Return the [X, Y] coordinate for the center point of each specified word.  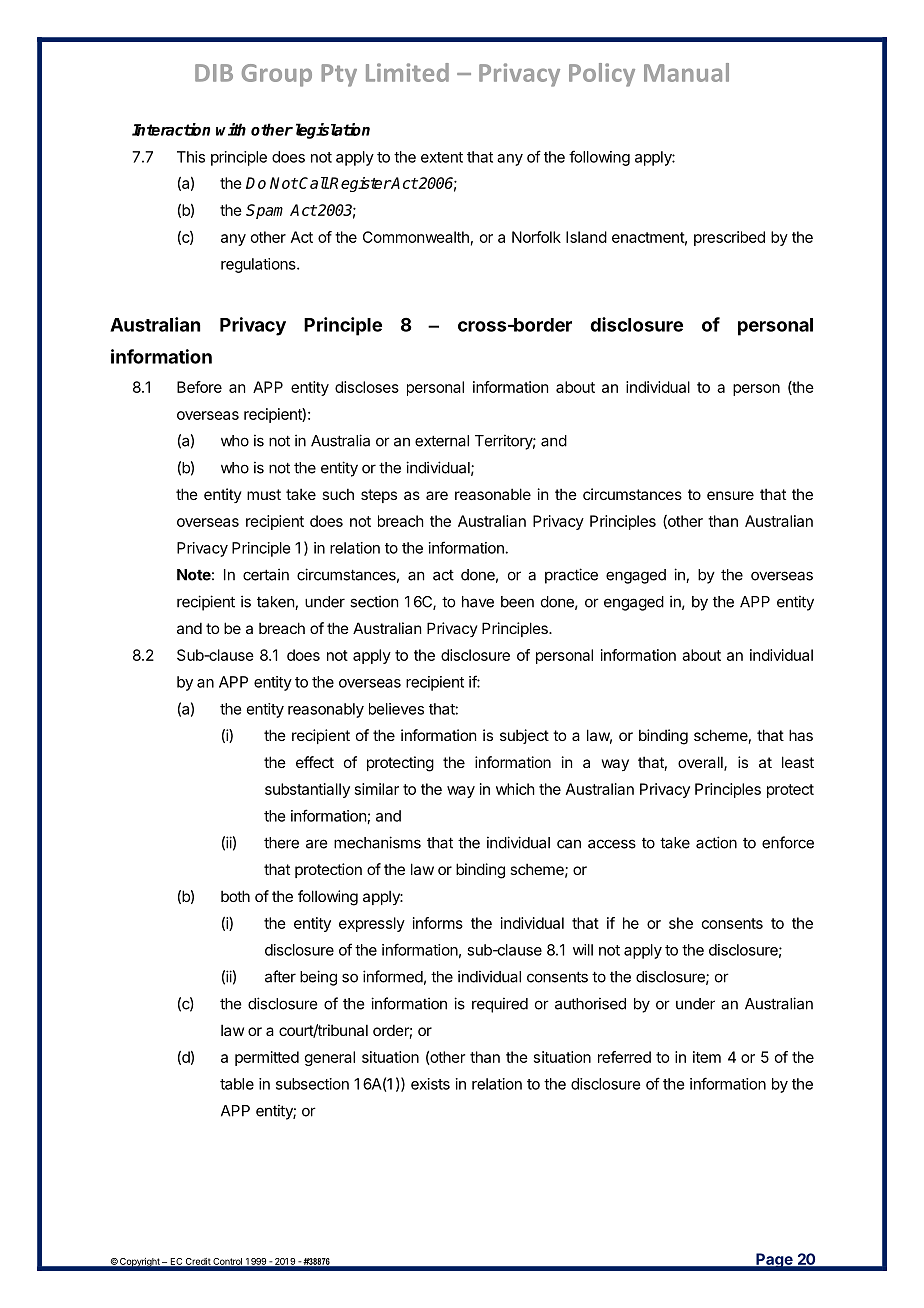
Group [277, 75]
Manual [686, 72]
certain [266, 574]
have [478, 602]
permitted [267, 1058]
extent [442, 157]
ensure [730, 495]
